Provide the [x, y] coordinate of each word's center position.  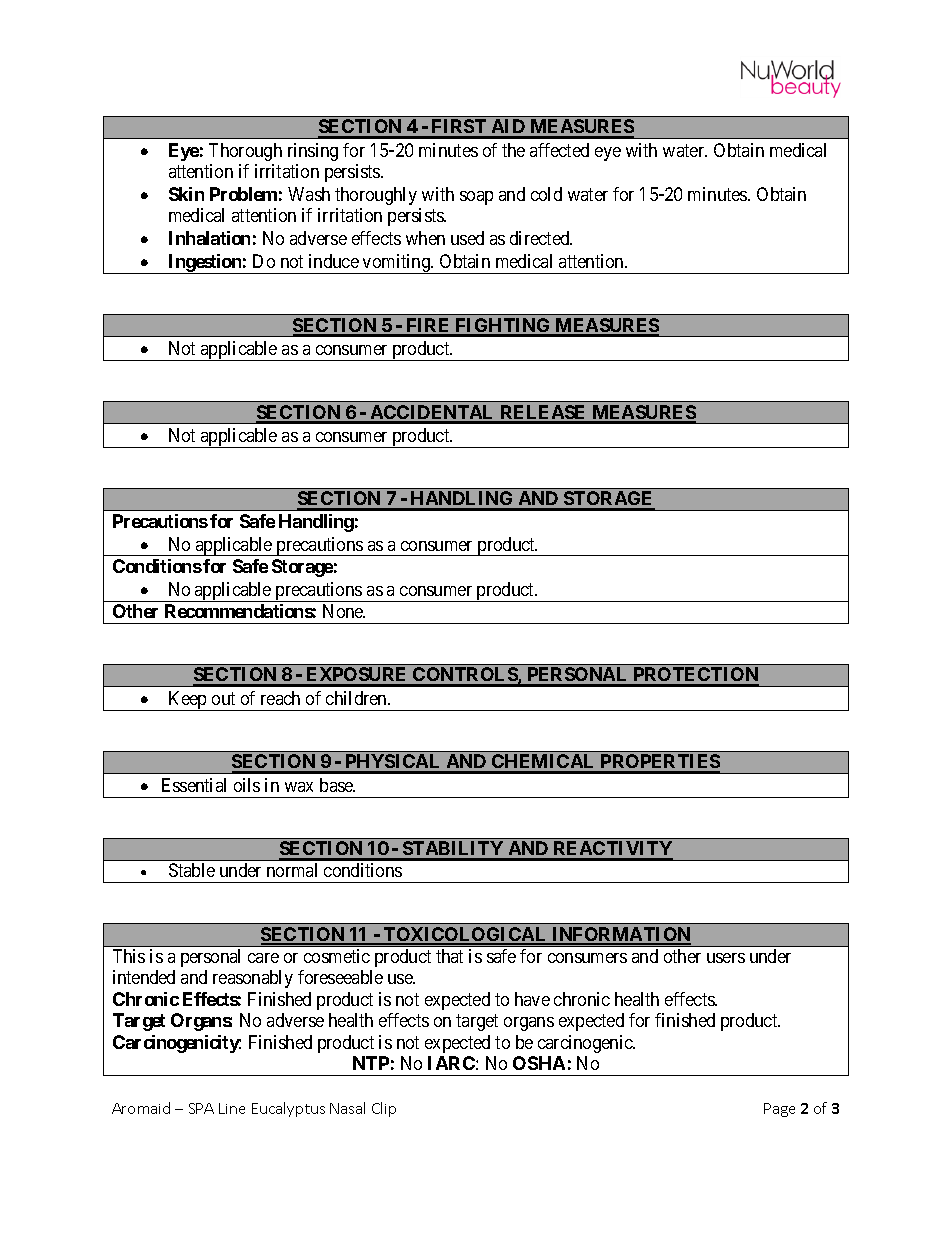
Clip [384, 1109]
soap [476, 198]
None [344, 611]
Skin [186, 194]
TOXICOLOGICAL [465, 935]
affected [559, 150]
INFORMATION [620, 935]
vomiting [396, 264]
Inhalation [209, 238]
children [357, 698]
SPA [201, 1108]
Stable [192, 870]
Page [779, 1110]
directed [541, 238]
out [223, 698]
